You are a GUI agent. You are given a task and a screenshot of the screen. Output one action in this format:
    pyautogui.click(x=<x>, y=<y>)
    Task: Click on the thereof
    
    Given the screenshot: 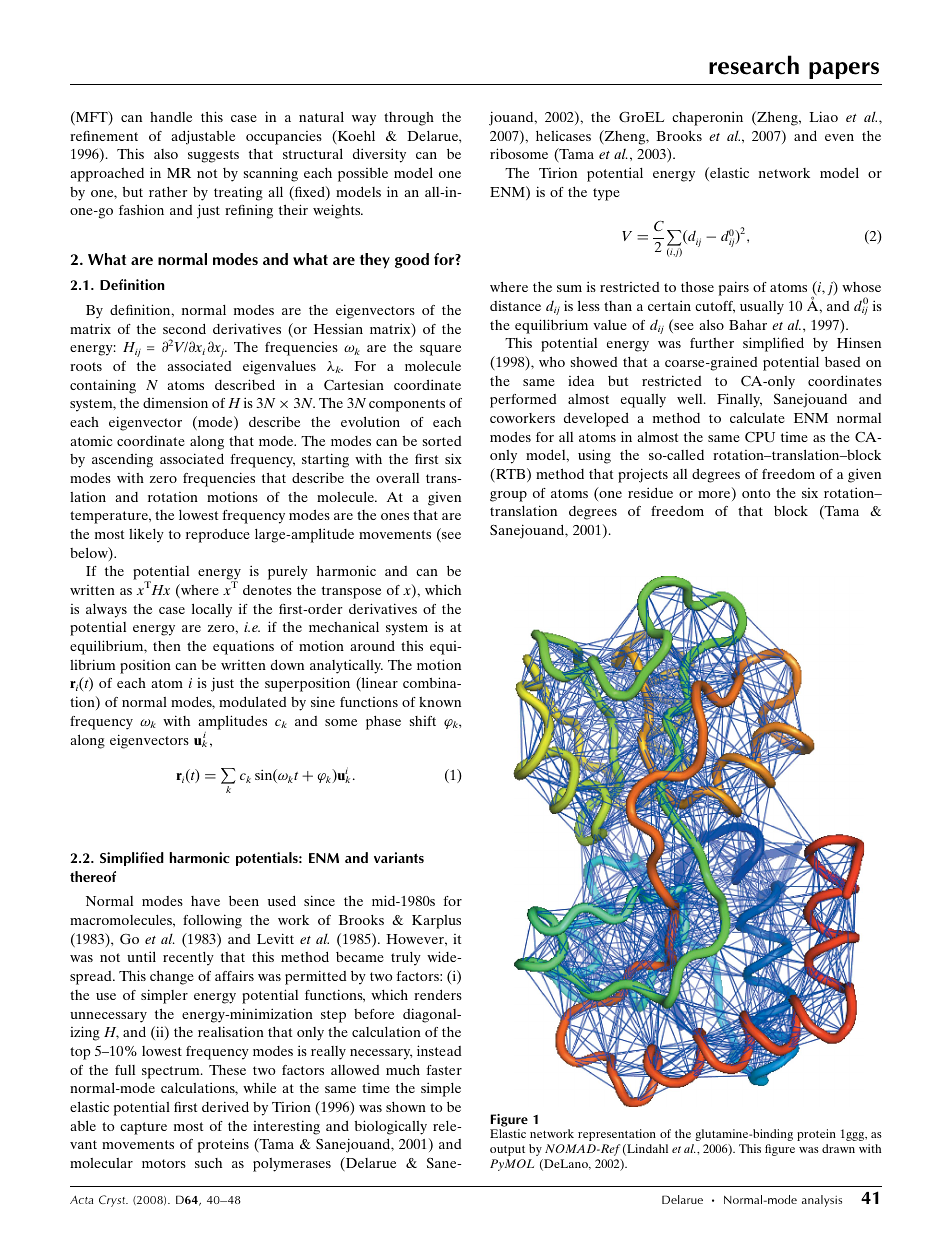 What is the action you would take?
    pyautogui.click(x=93, y=876)
